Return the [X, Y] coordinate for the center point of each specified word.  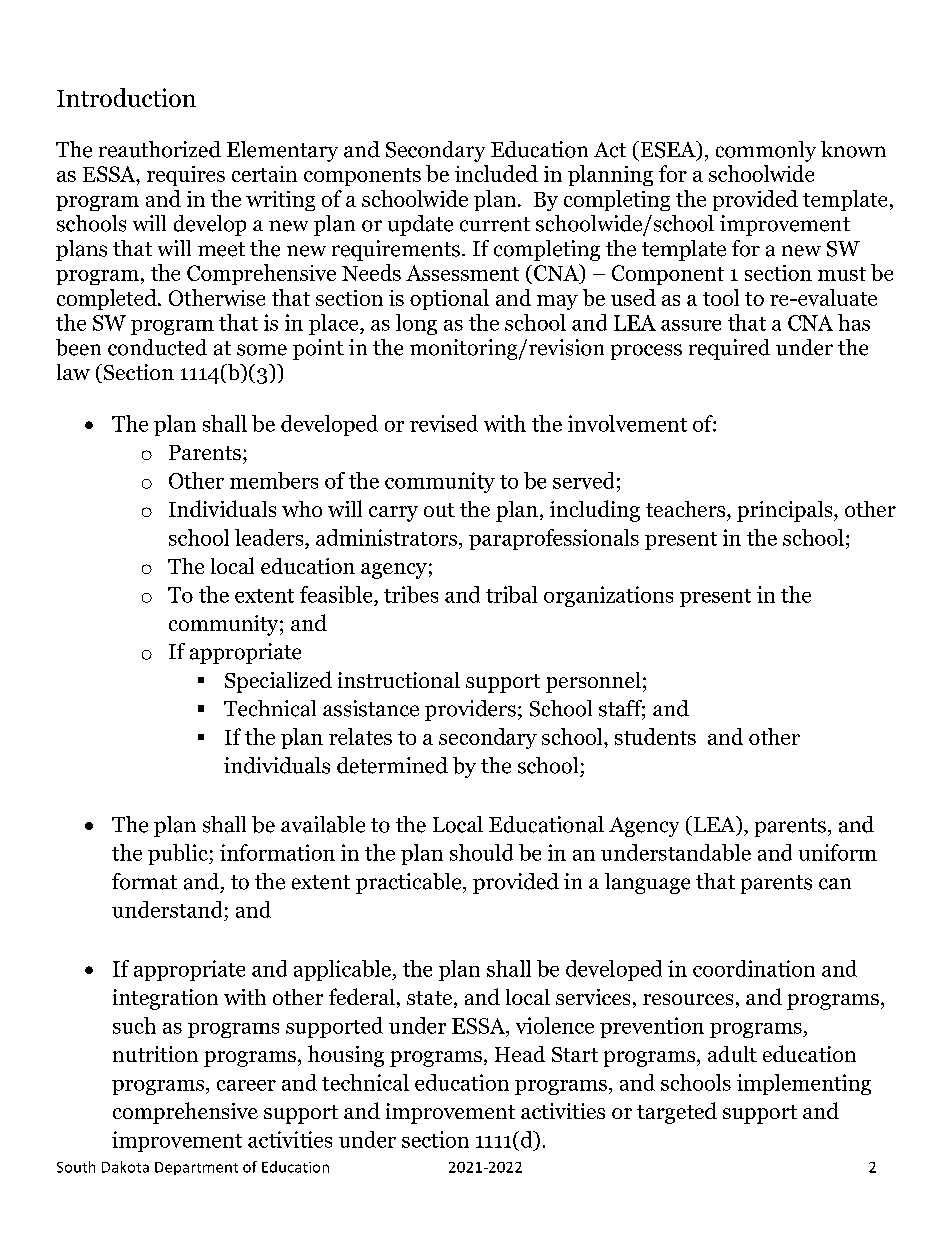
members [274, 480]
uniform [838, 852]
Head [520, 1054]
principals [786, 511]
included [496, 173]
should [481, 852]
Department [196, 1168]
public [179, 854]
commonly [766, 151]
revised [444, 423]
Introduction [126, 97]
